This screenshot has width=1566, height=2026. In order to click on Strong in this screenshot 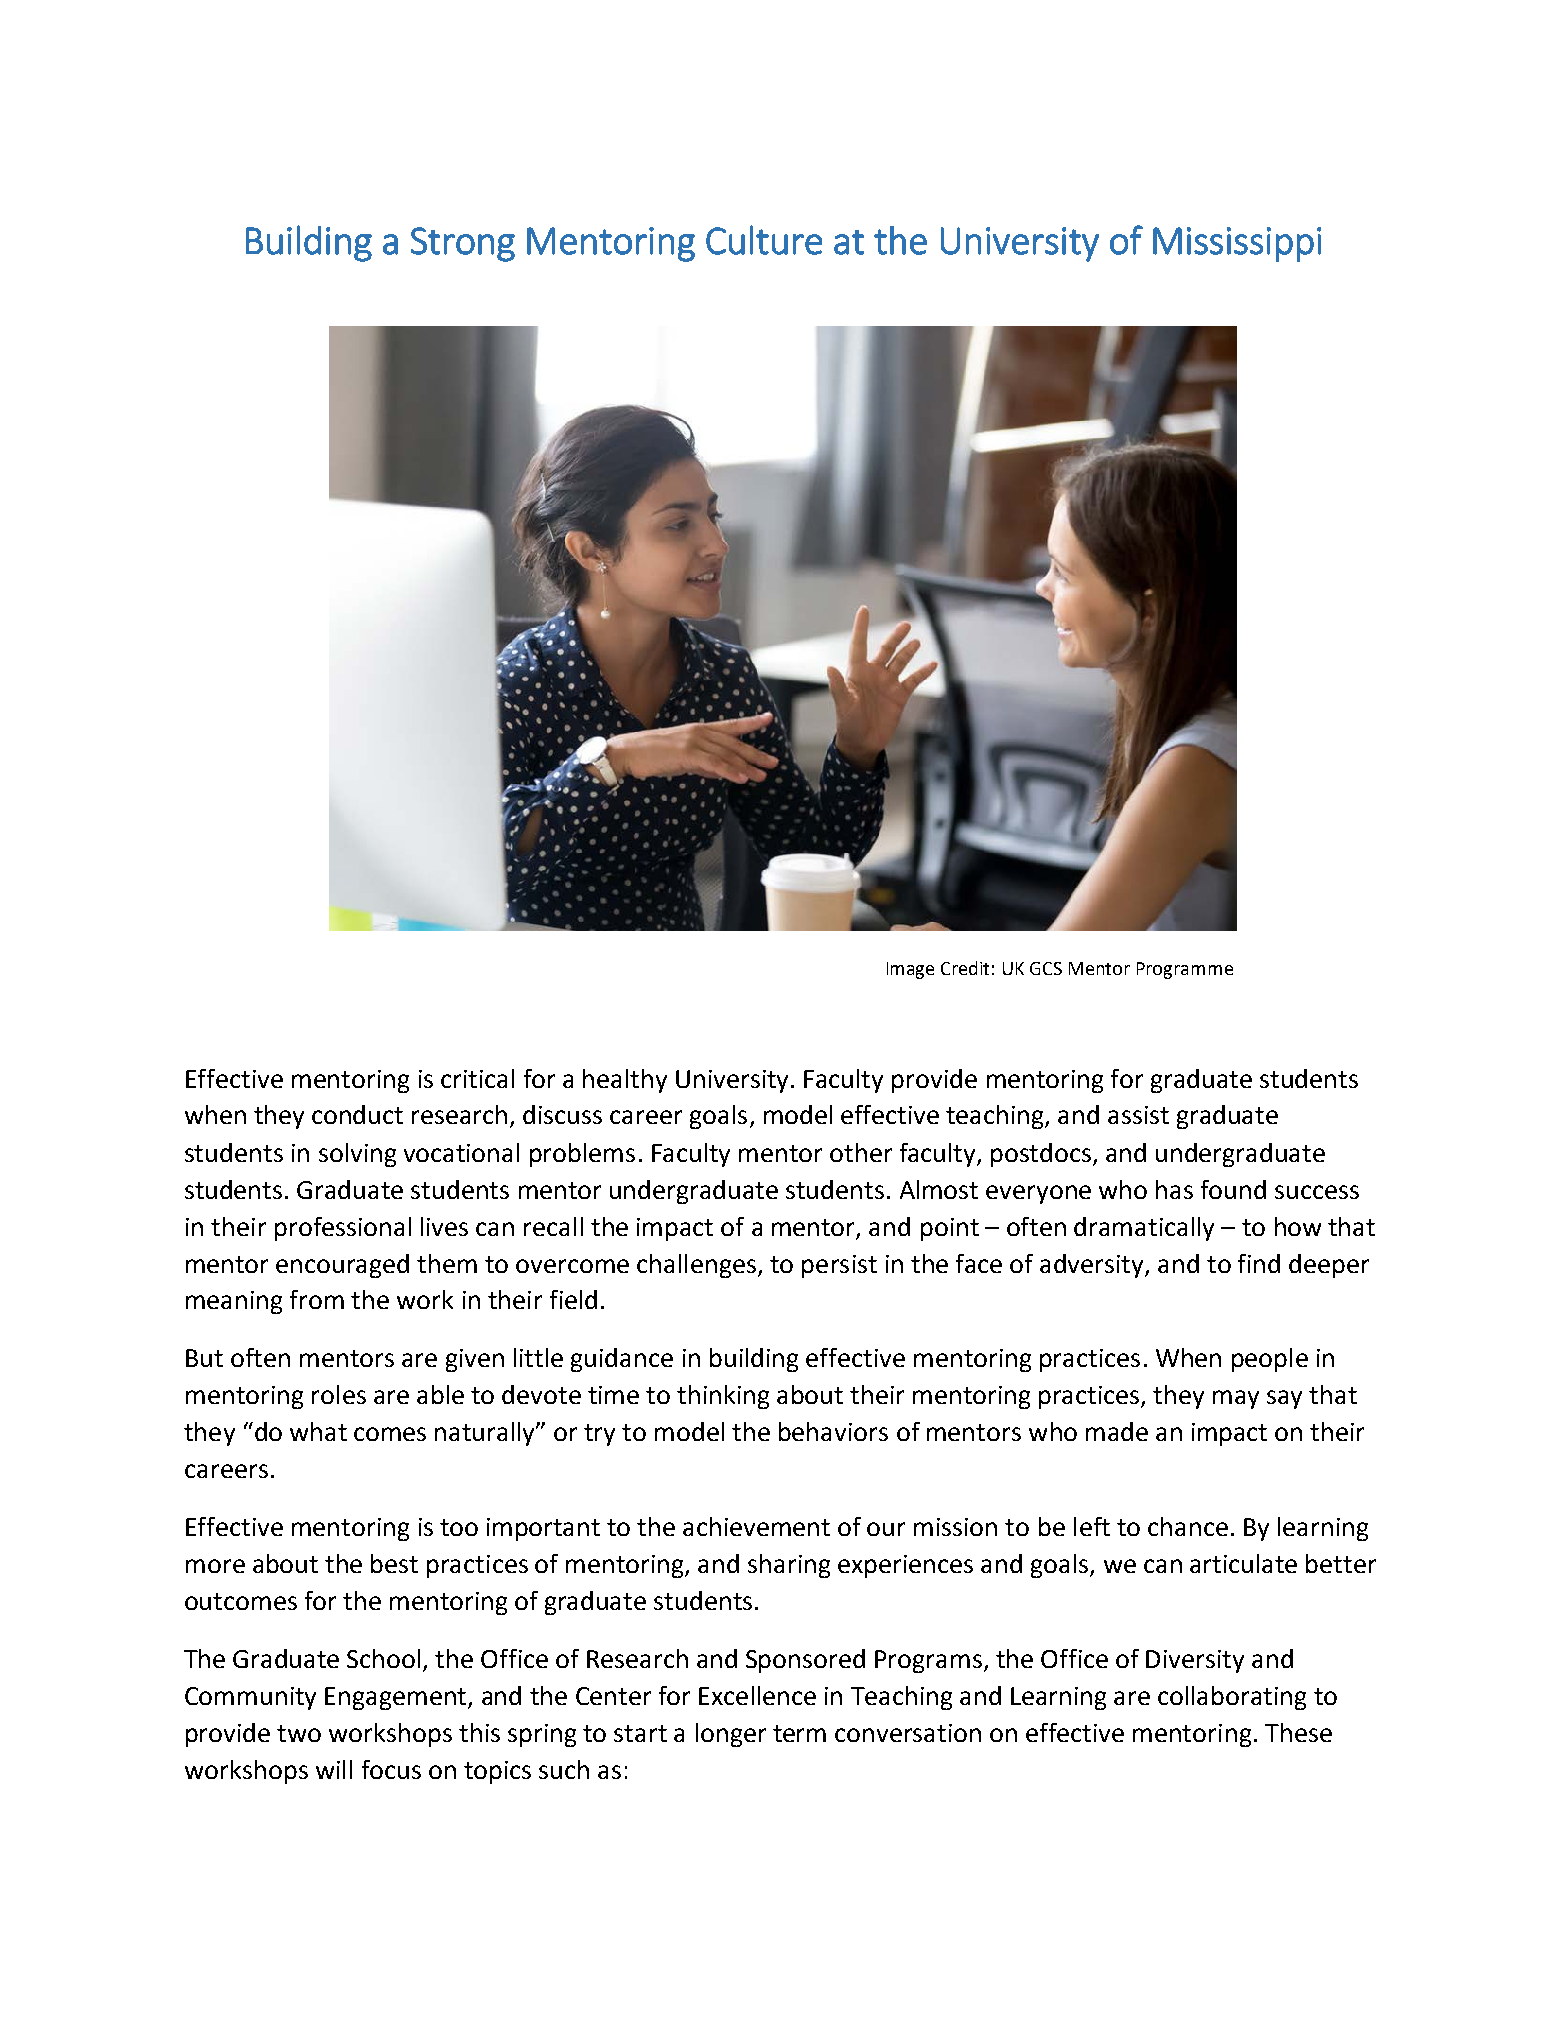, I will do `click(463, 244)`.
